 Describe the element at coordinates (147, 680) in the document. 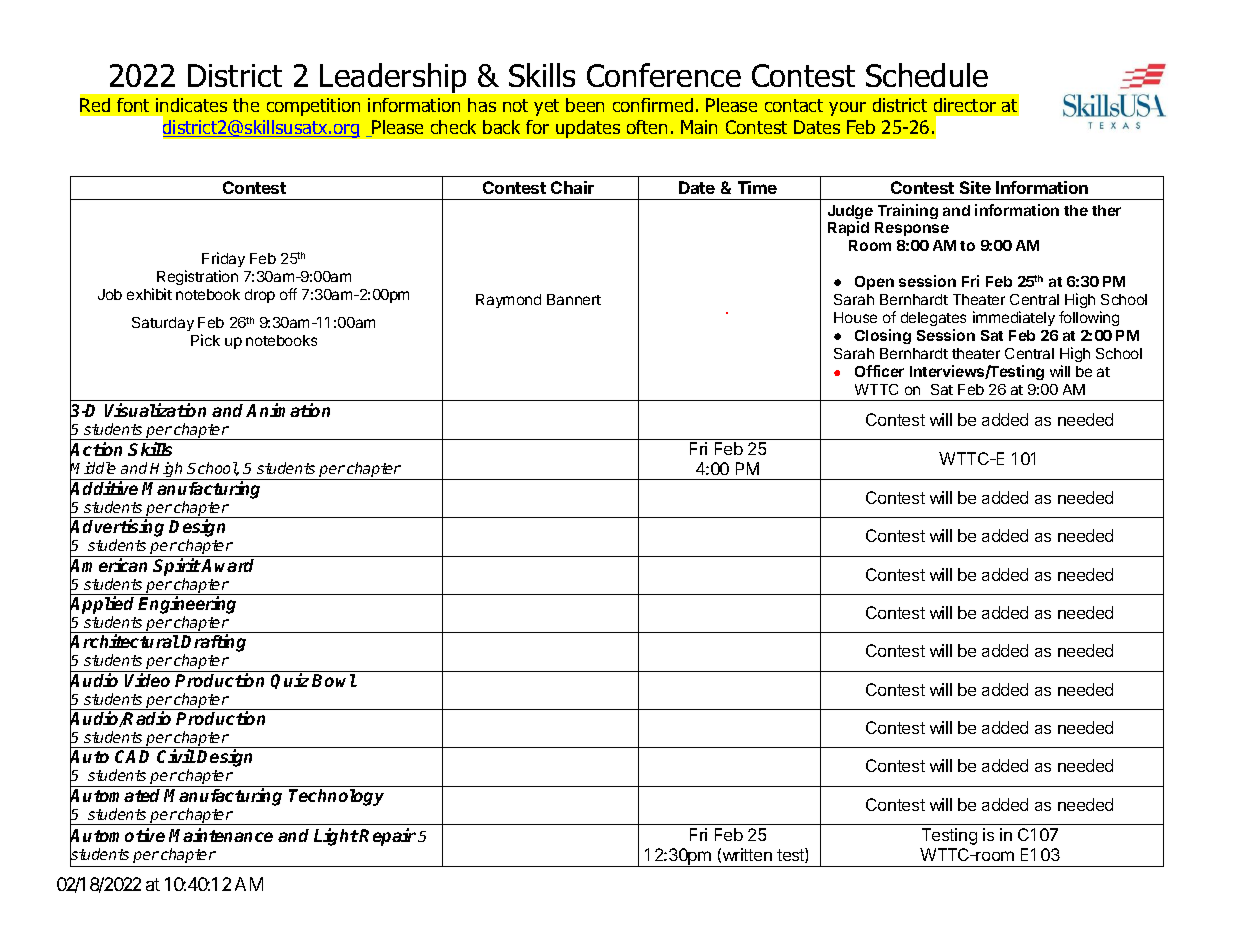

I see `Video` at that location.
